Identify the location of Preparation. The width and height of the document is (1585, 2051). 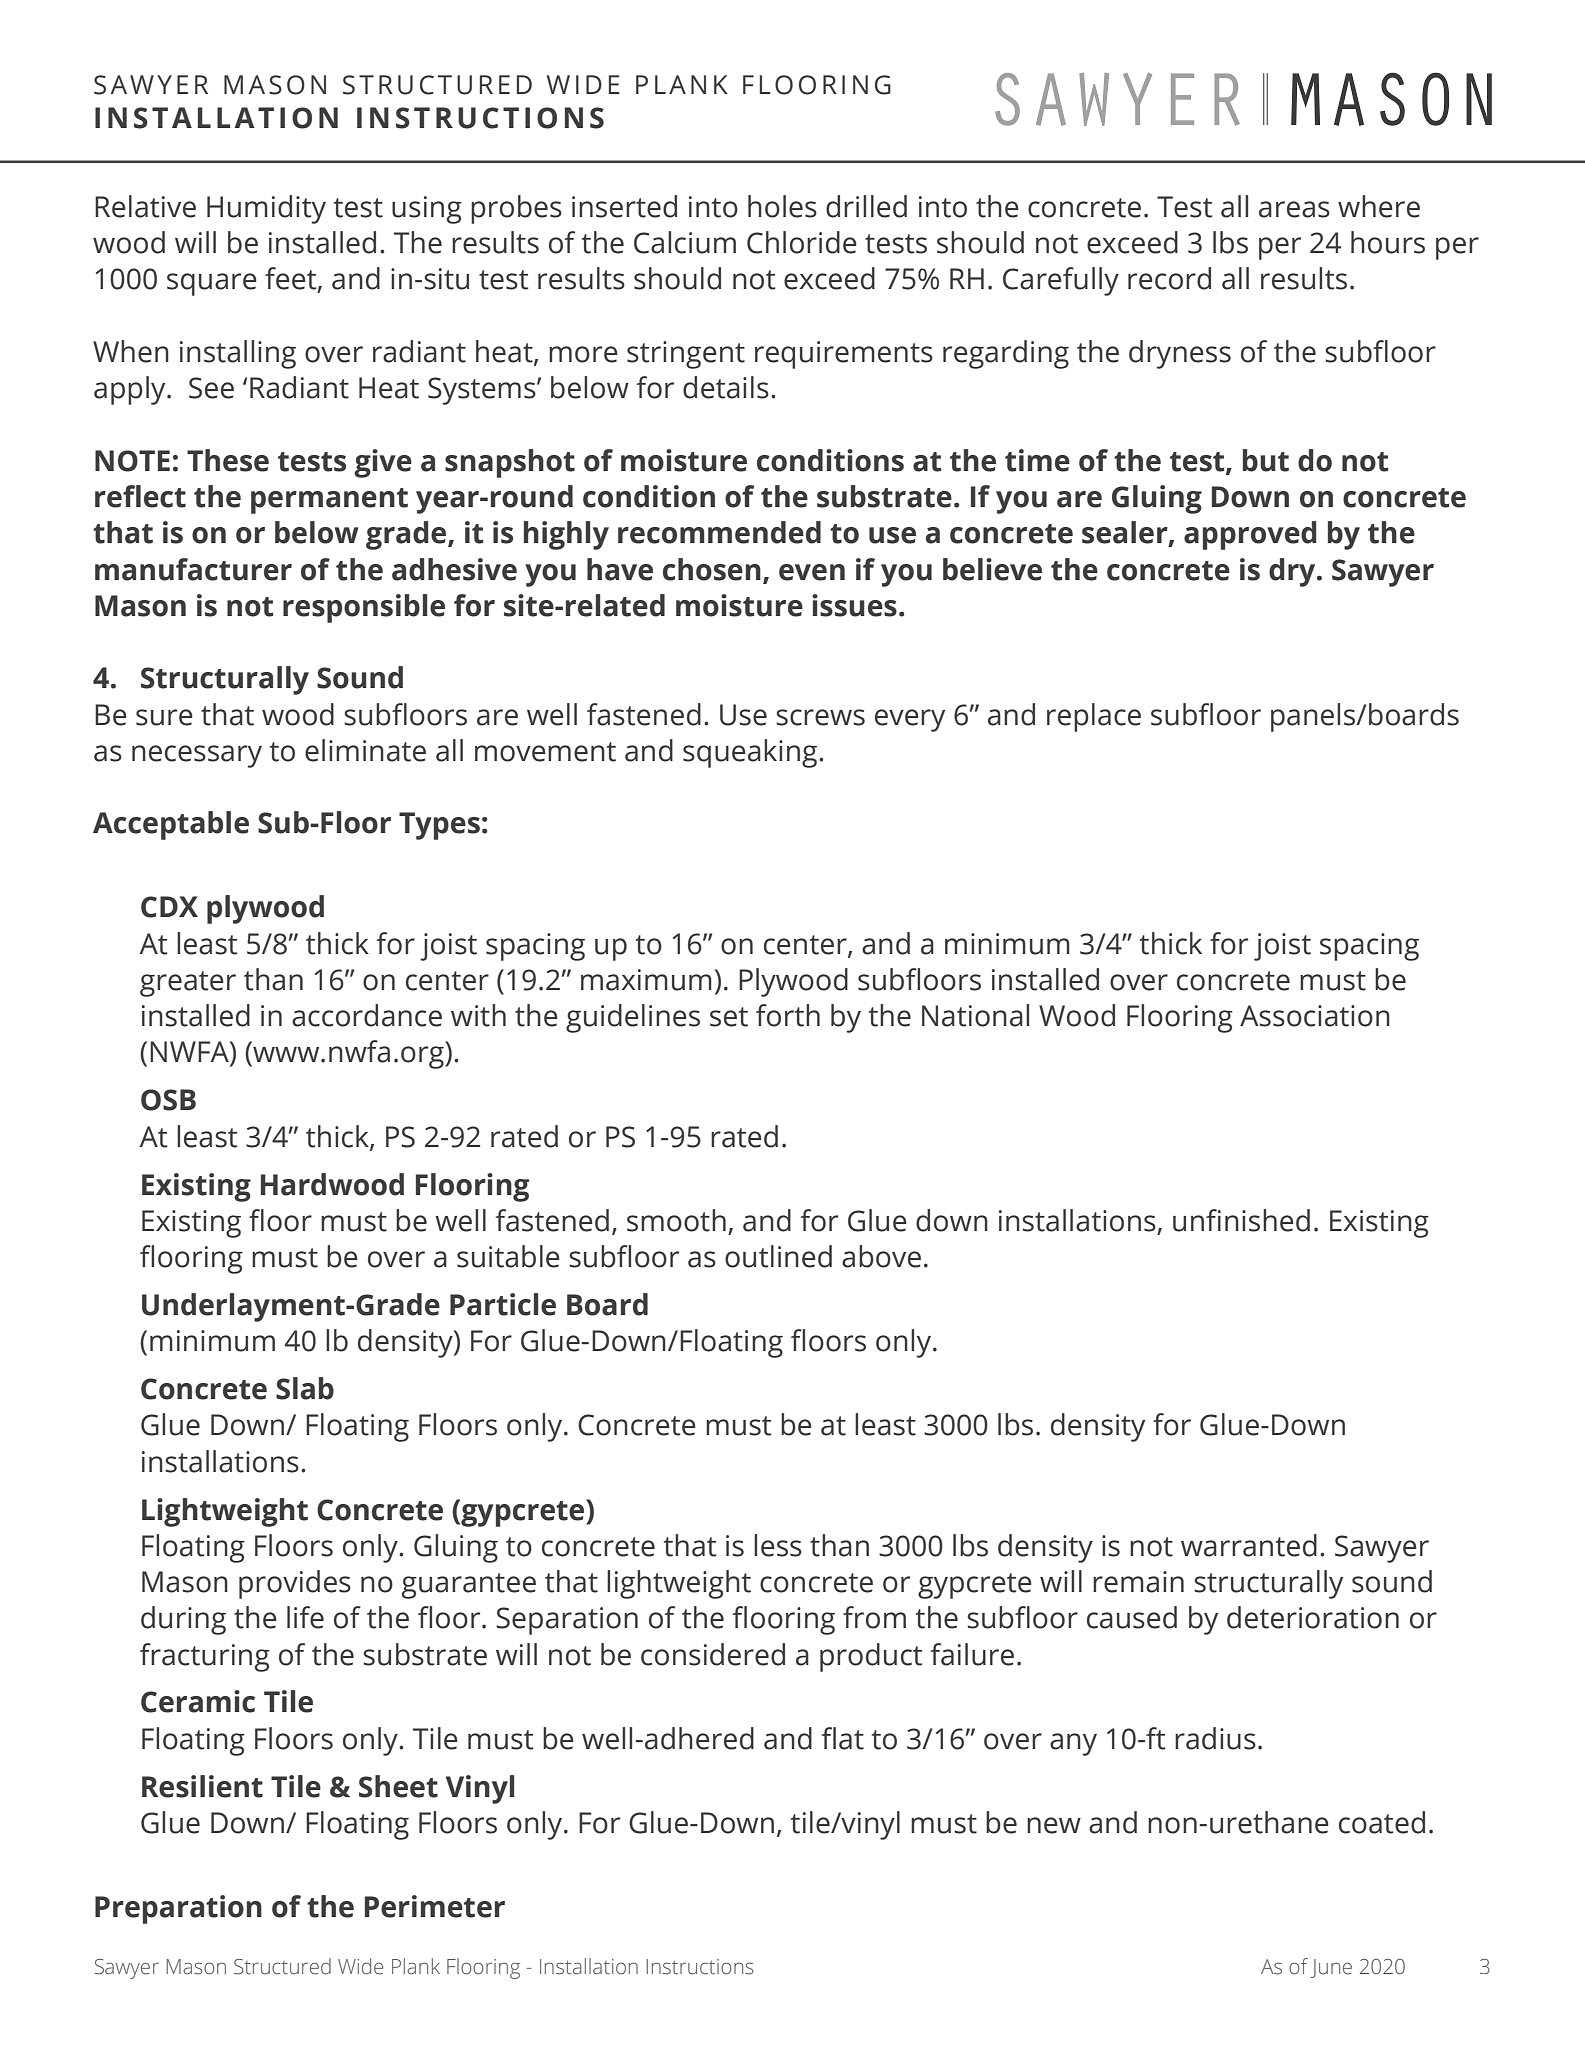
(178, 1909).
